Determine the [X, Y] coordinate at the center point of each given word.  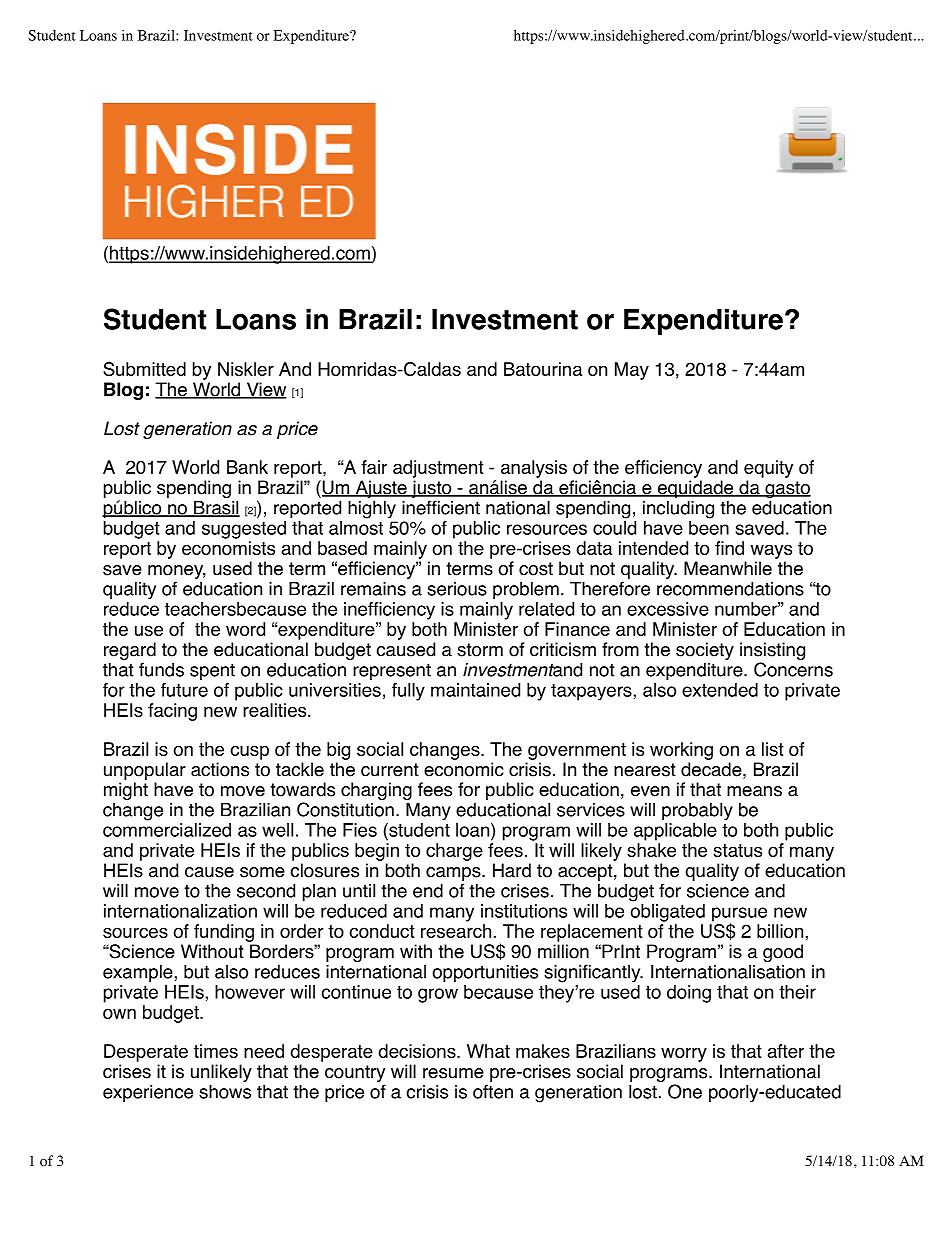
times [216, 1051]
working [681, 751]
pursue [739, 915]
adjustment [438, 469]
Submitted [144, 369]
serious [457, 589]
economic [463, 769]
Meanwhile [728, 568]
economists [228, 548]
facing [172, 712]
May [632, 371]
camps [454, 874]
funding [224, 933]
